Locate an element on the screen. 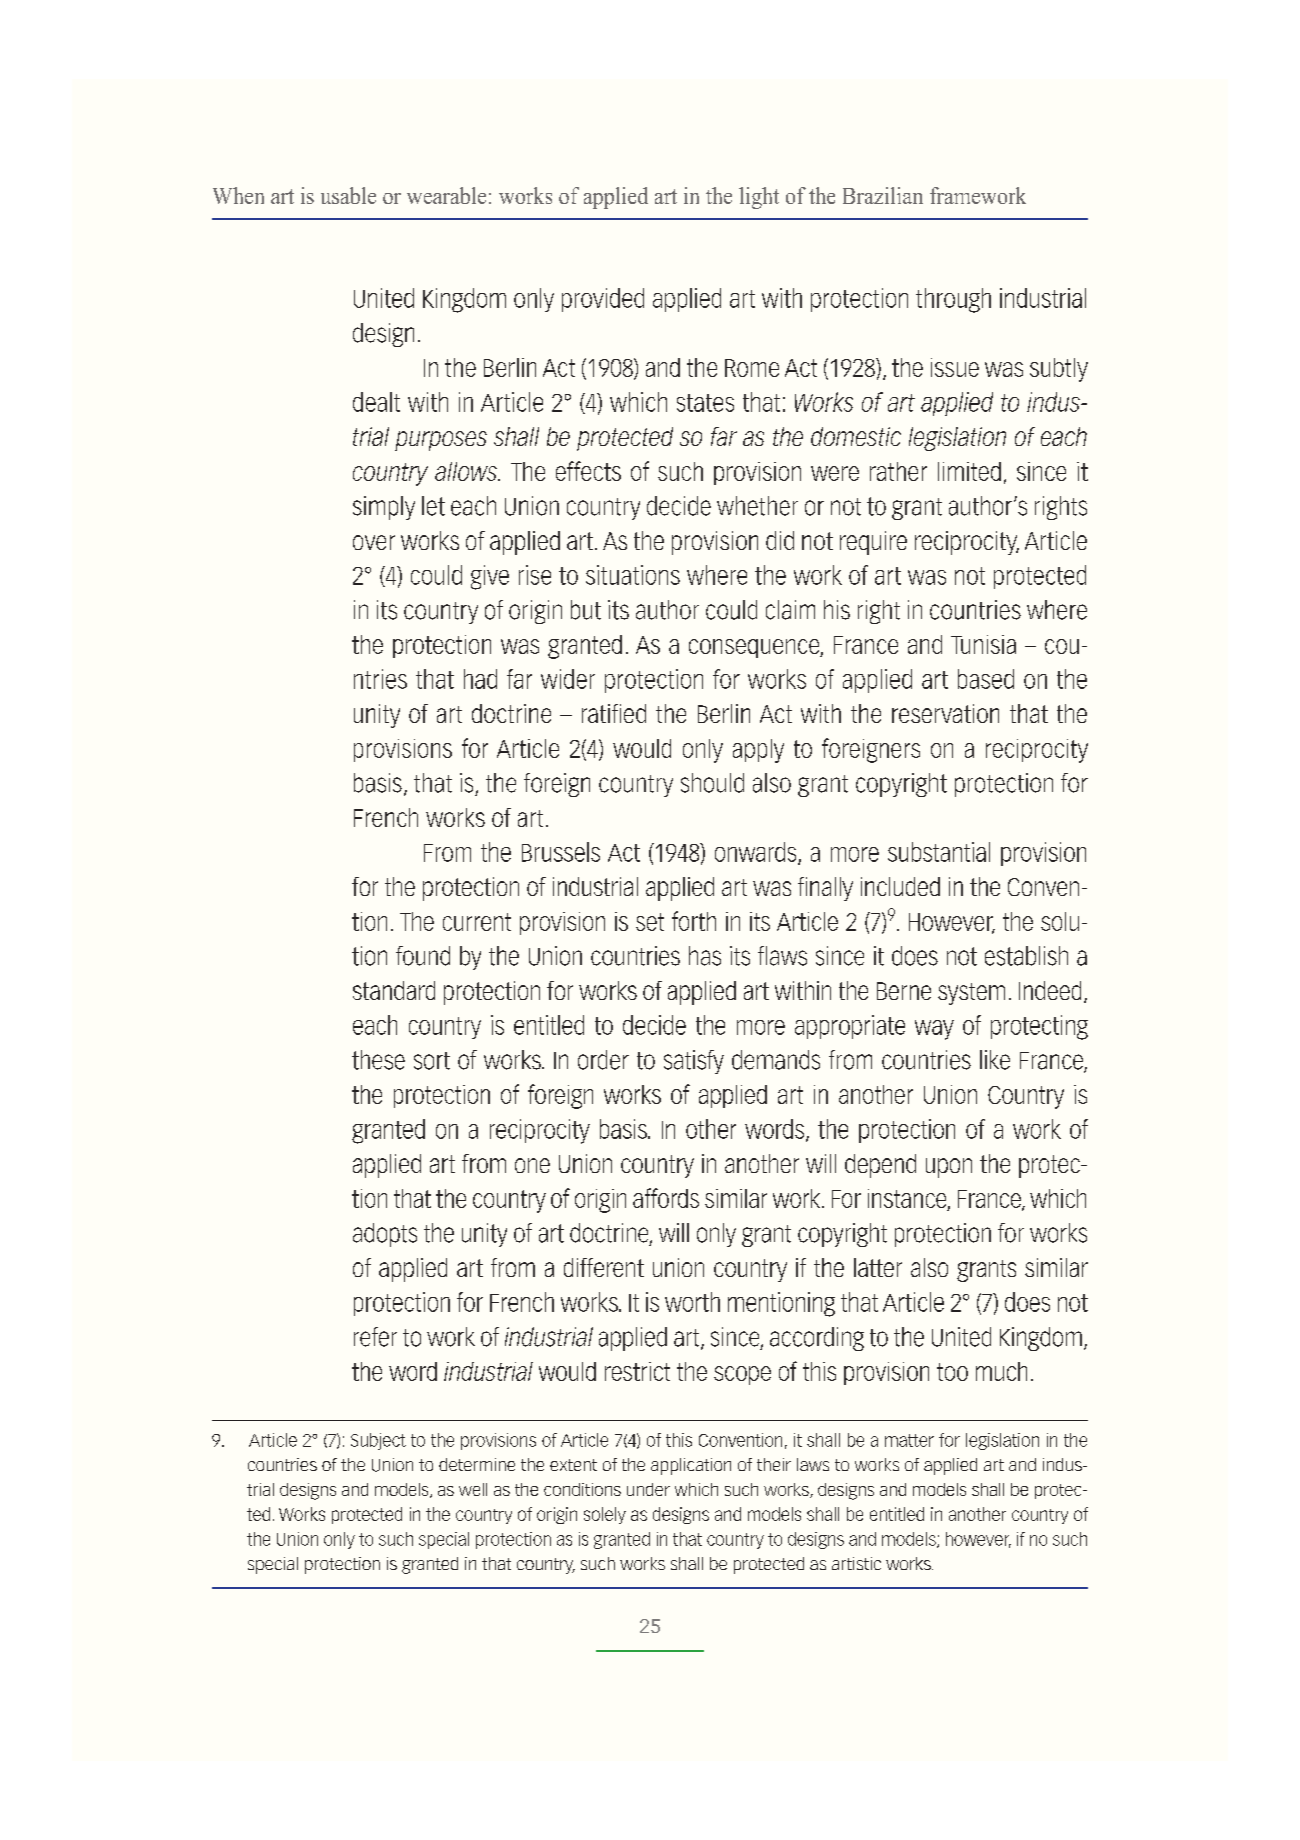 The image size is (1300, 1840). had is located at coordinates (480, 679).
